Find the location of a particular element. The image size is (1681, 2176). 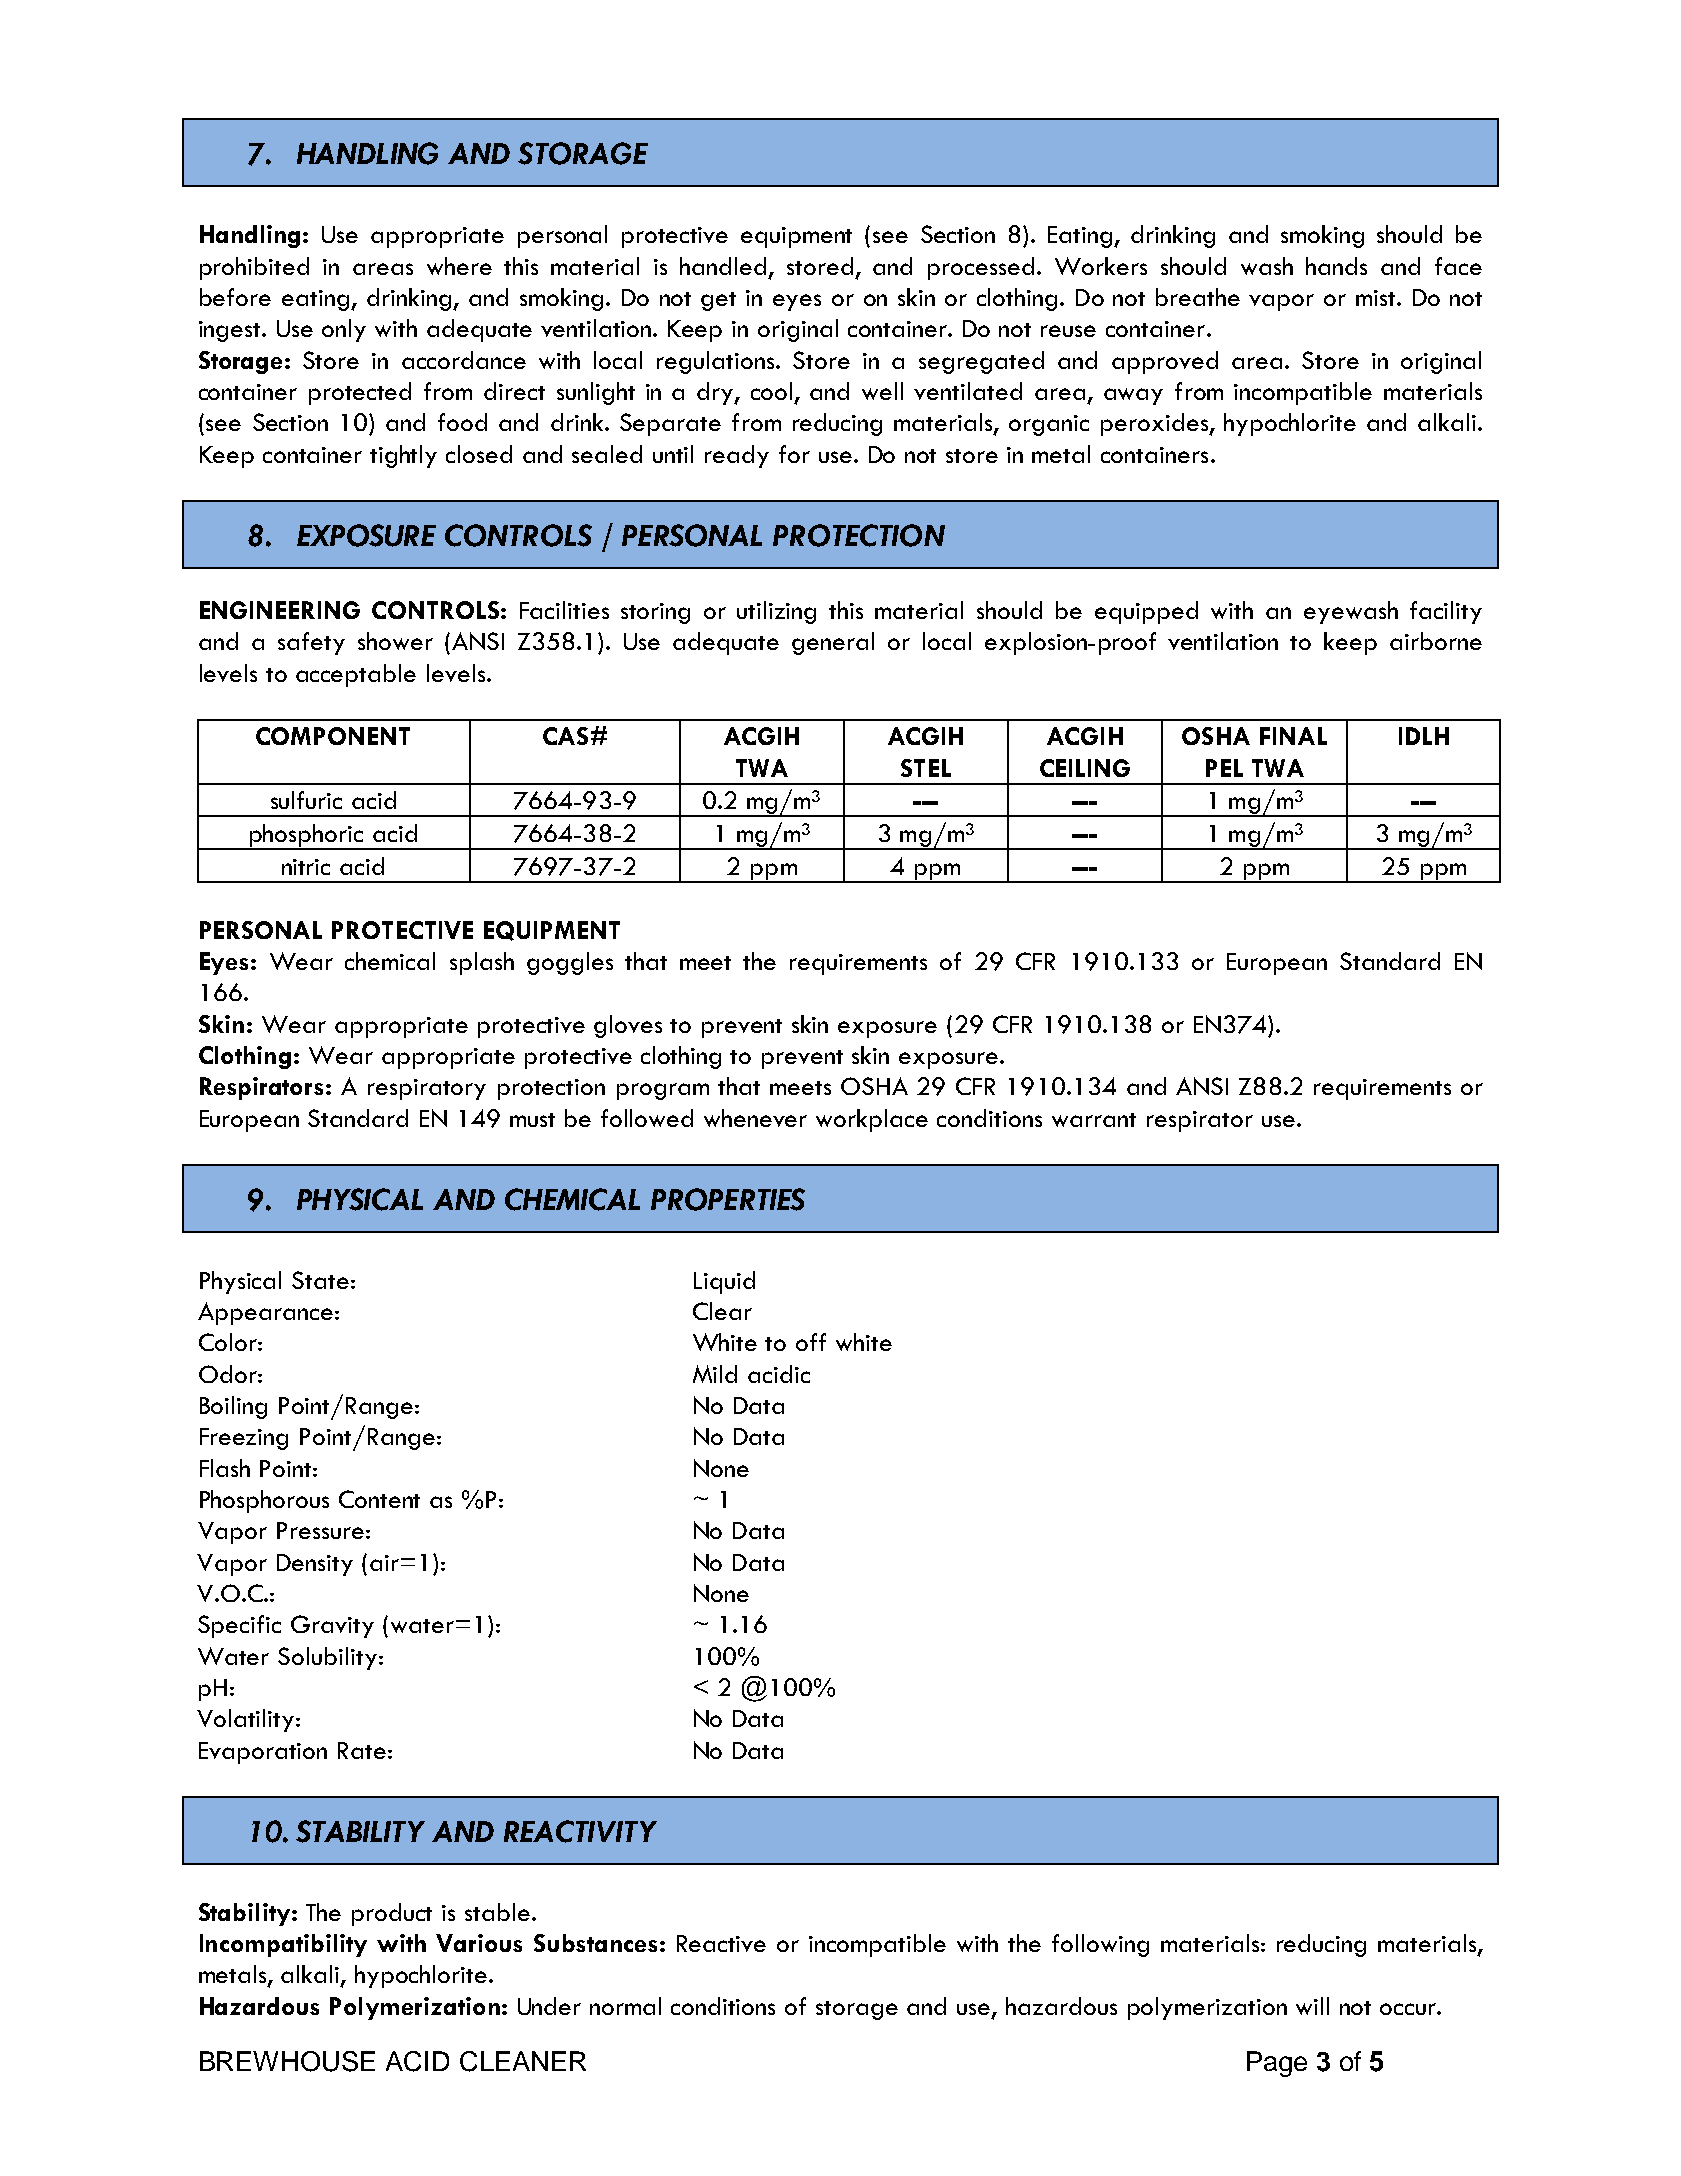

well is located at coordinates (882, 391).
